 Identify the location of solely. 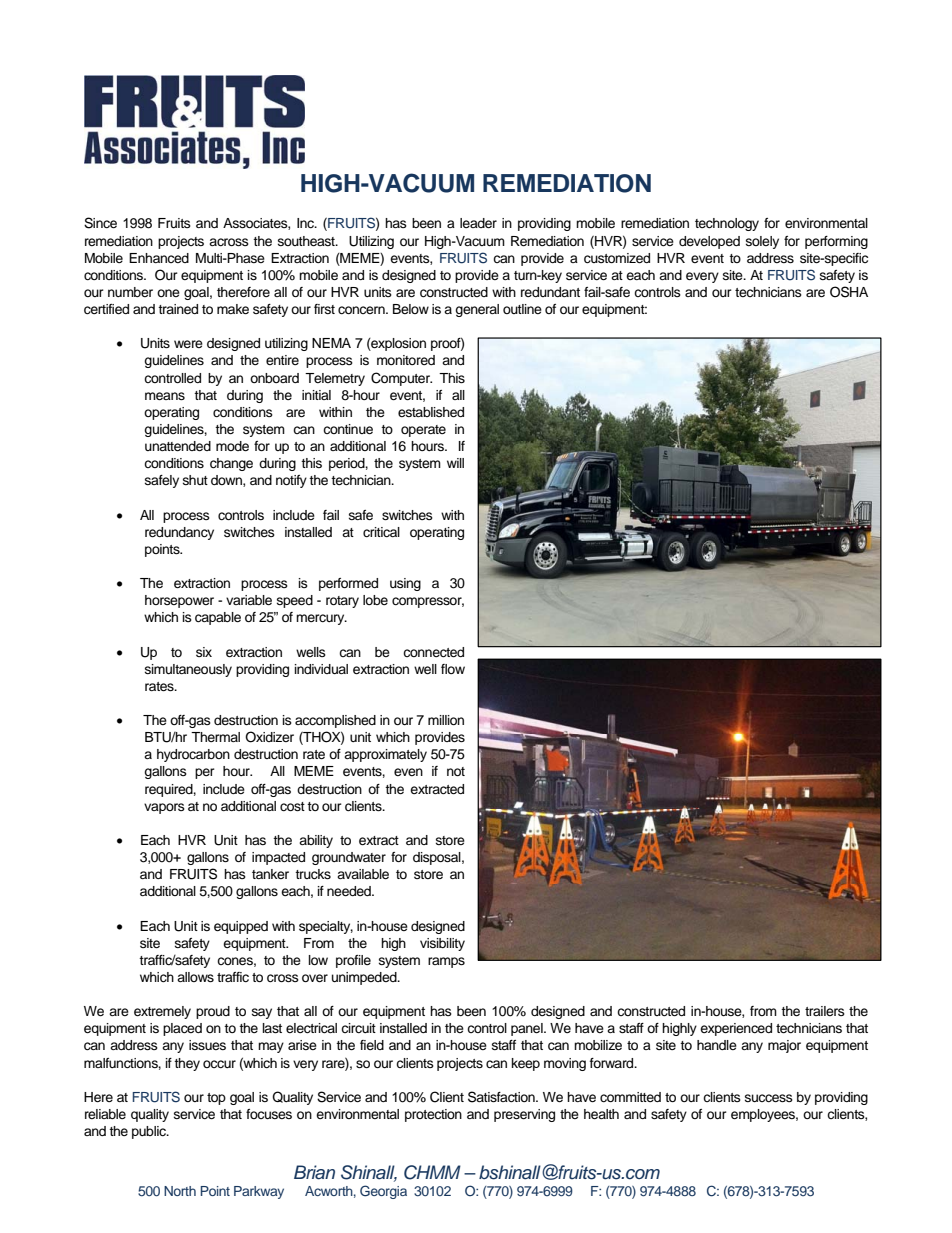
(762, 242).
